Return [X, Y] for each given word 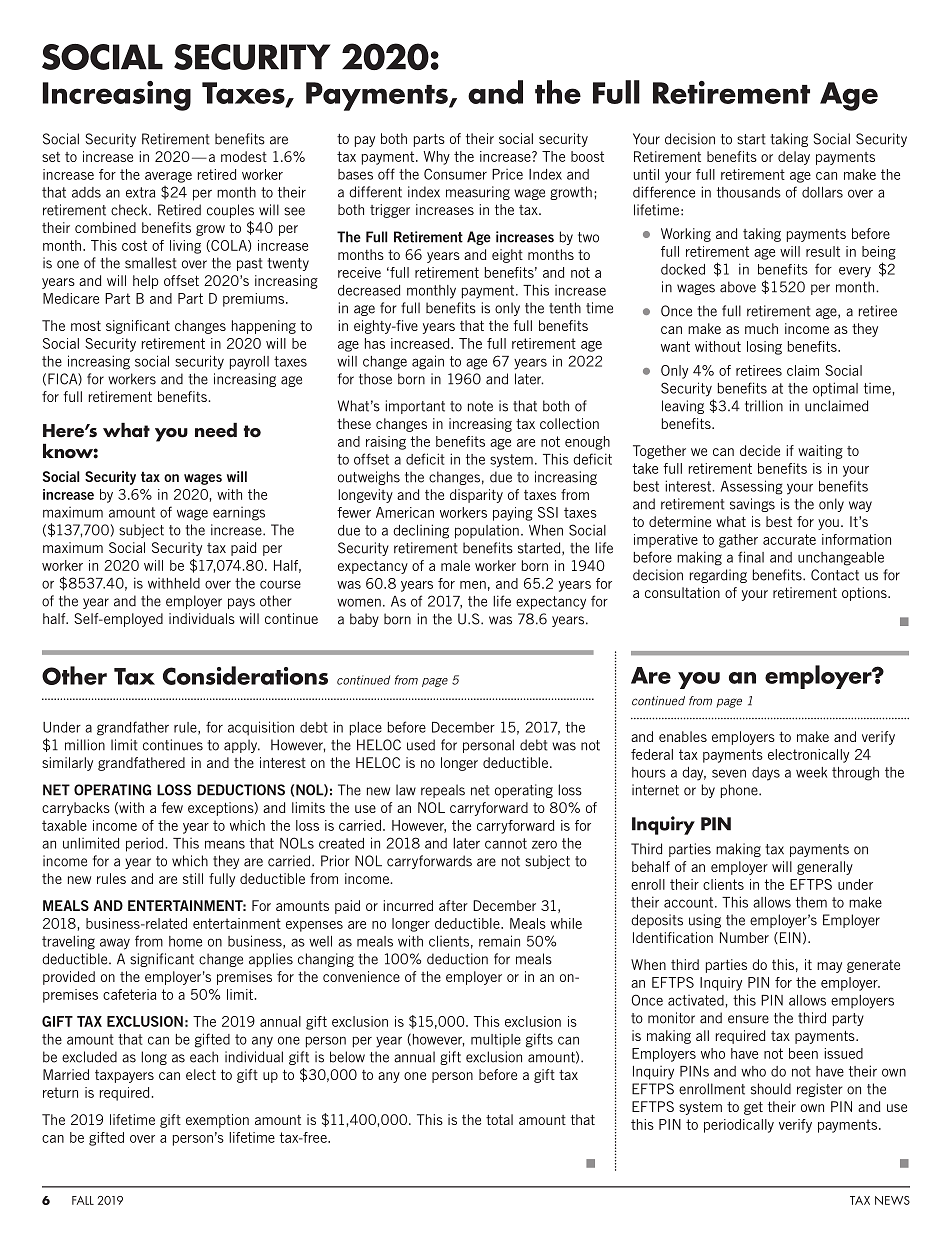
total [499, 1119]
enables [683, 736]
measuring [478, 193]
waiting [820, 452]
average [168, 177]
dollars [822, 192]
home [185, 941]
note [480, 406]
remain [499, 941]
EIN [789, 938]
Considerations [245, 675]
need [216, 430]
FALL [83, 1200]
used [421, 745]
